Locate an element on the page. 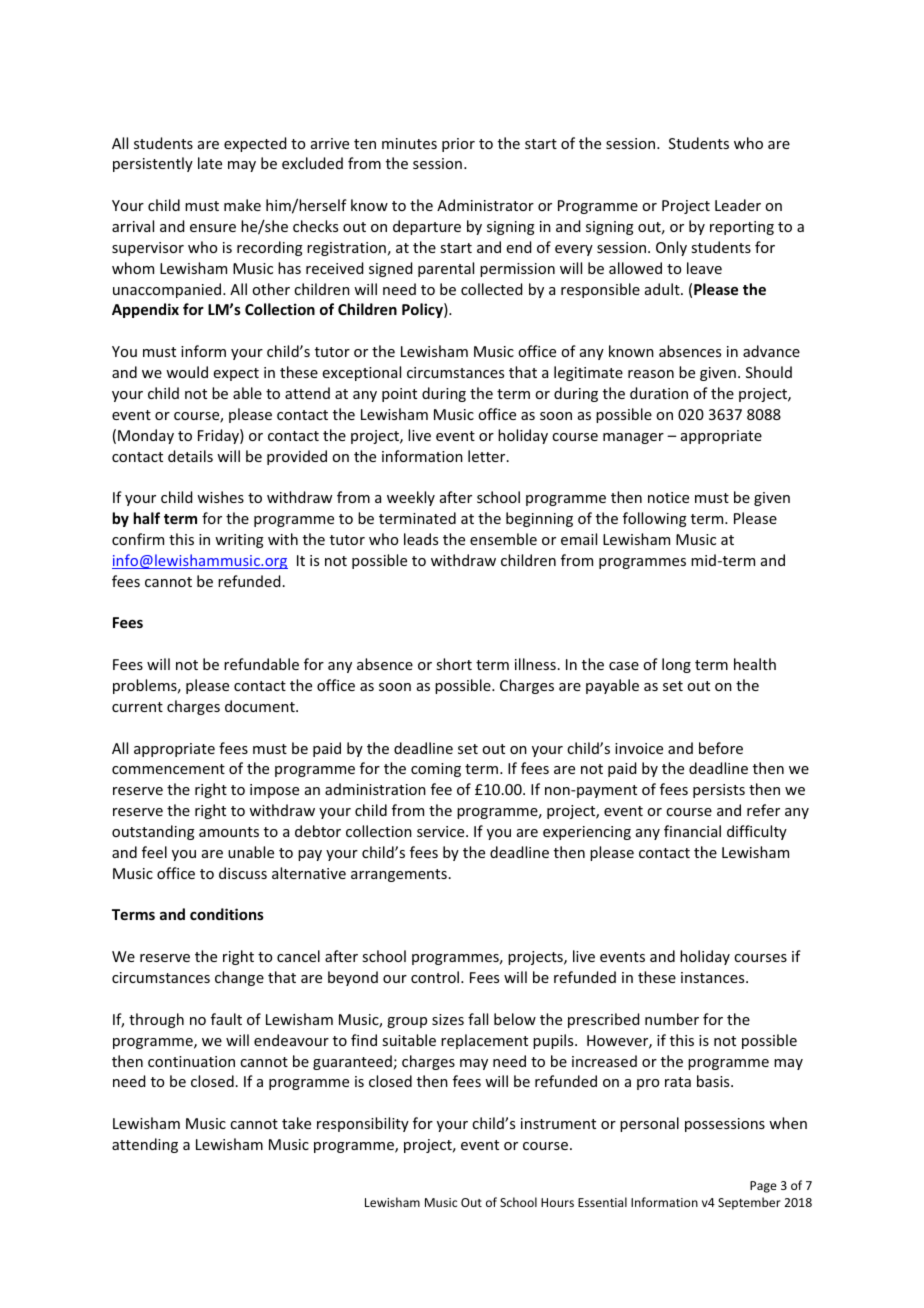 This image has height=1308, width=924. prior is located at coordinates (458, 145).
